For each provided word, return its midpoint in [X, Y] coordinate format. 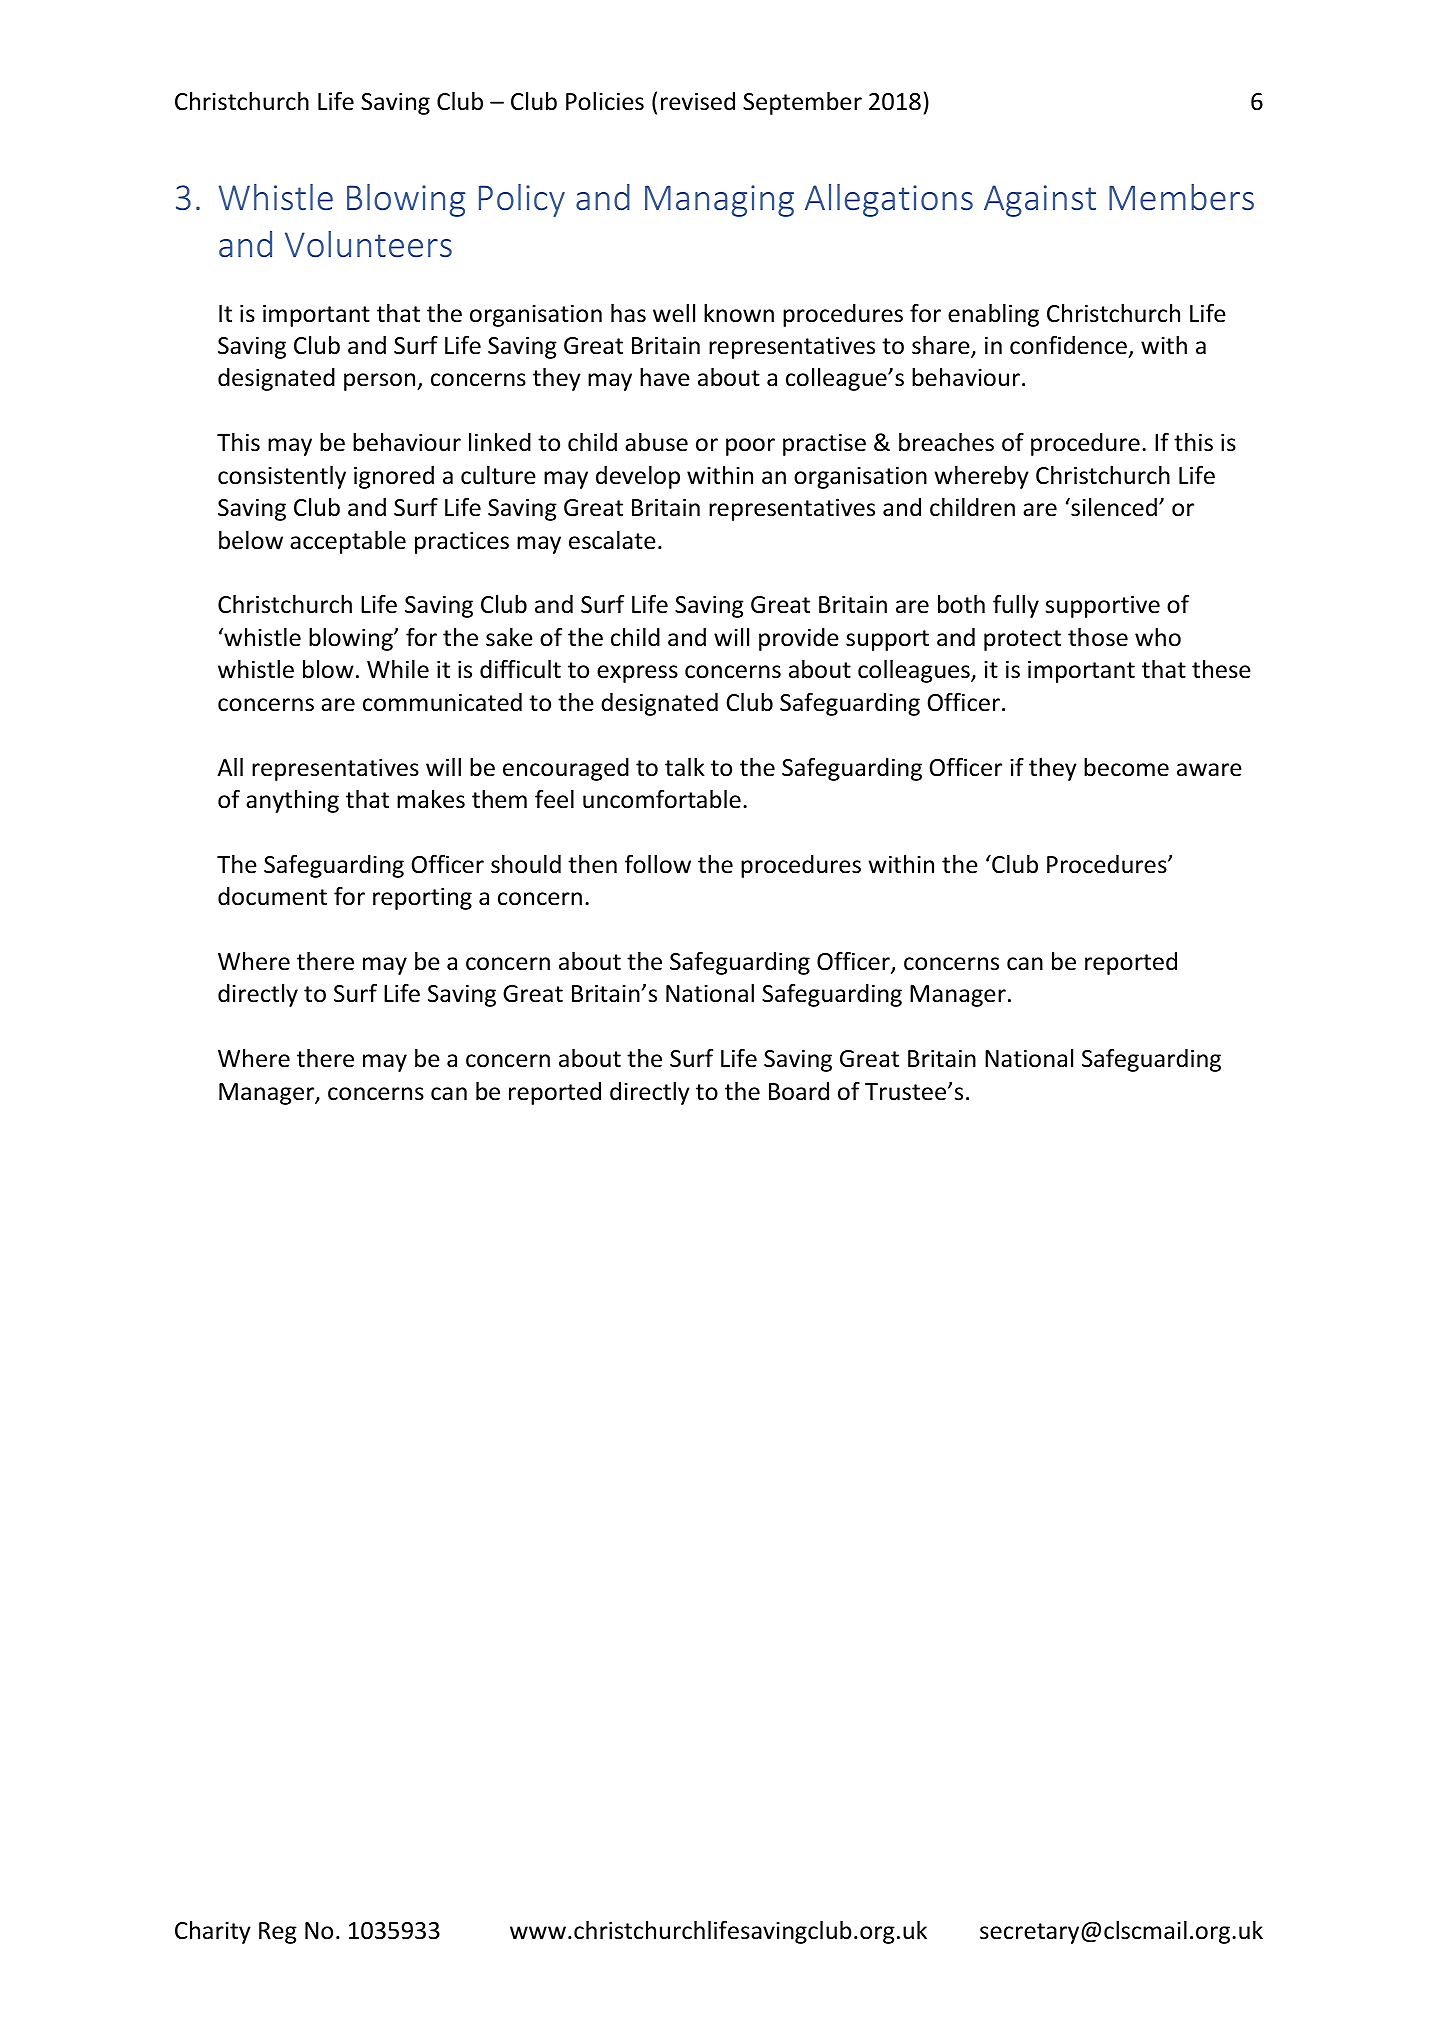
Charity [213, 1932]
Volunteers [368, 244]
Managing [719, 201]
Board [799, 1091]
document [272, 896]
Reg [278, 1933]
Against [1040, 201]
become [1126, 767]
